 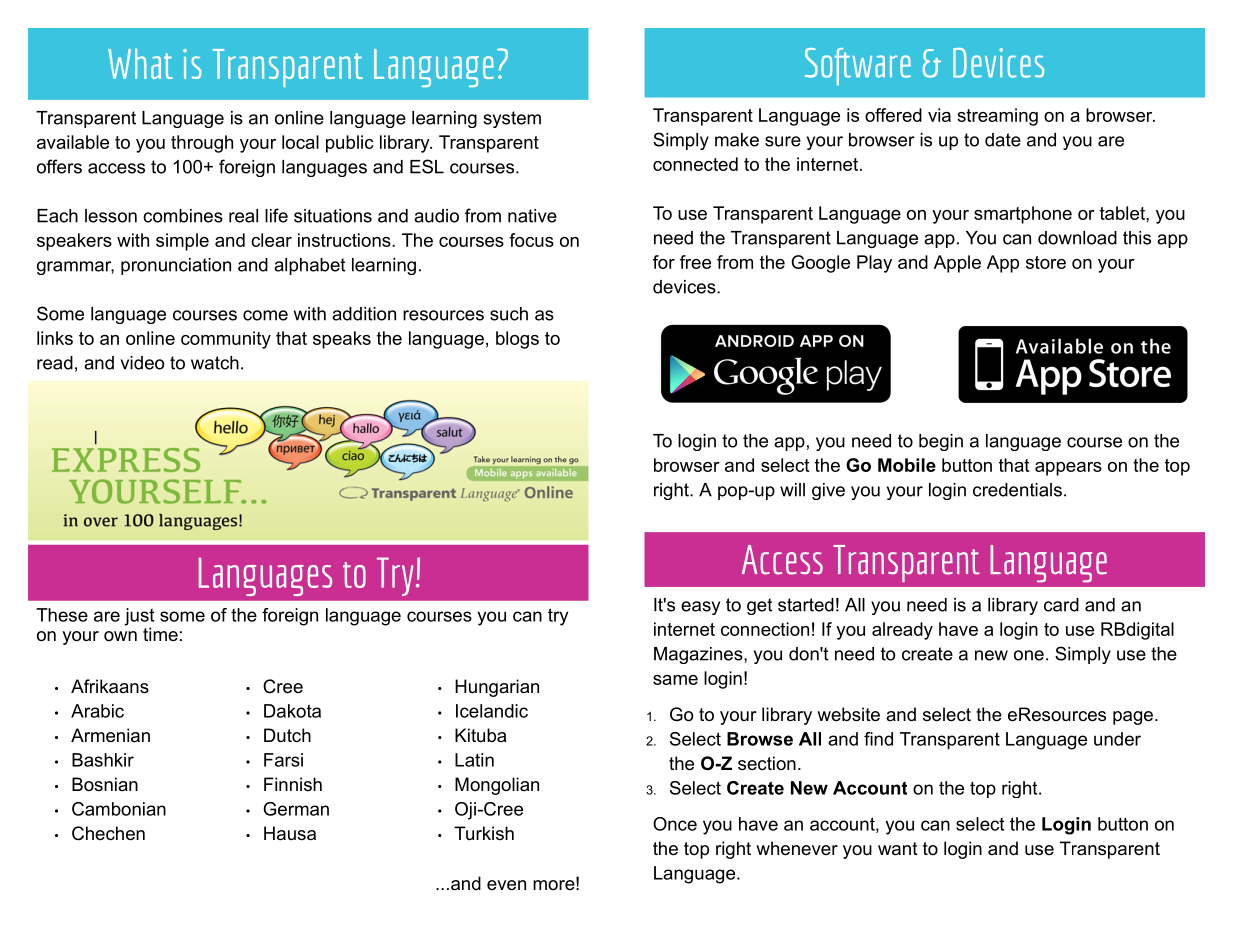 I want to click on Chechen, so click(x=108, y=833).
